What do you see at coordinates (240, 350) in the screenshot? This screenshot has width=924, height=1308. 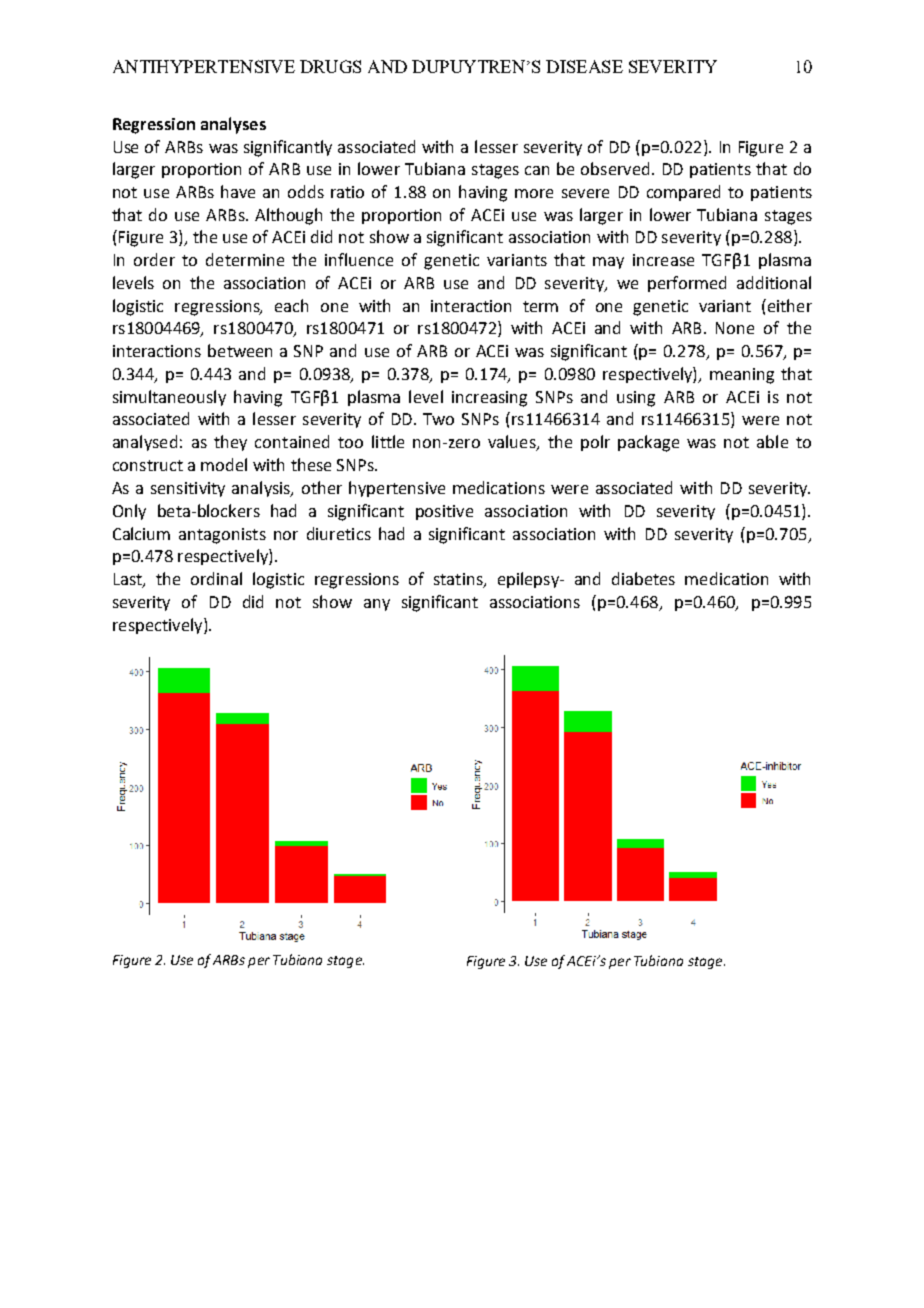 I see `between` at bounding box center [240, 350].
